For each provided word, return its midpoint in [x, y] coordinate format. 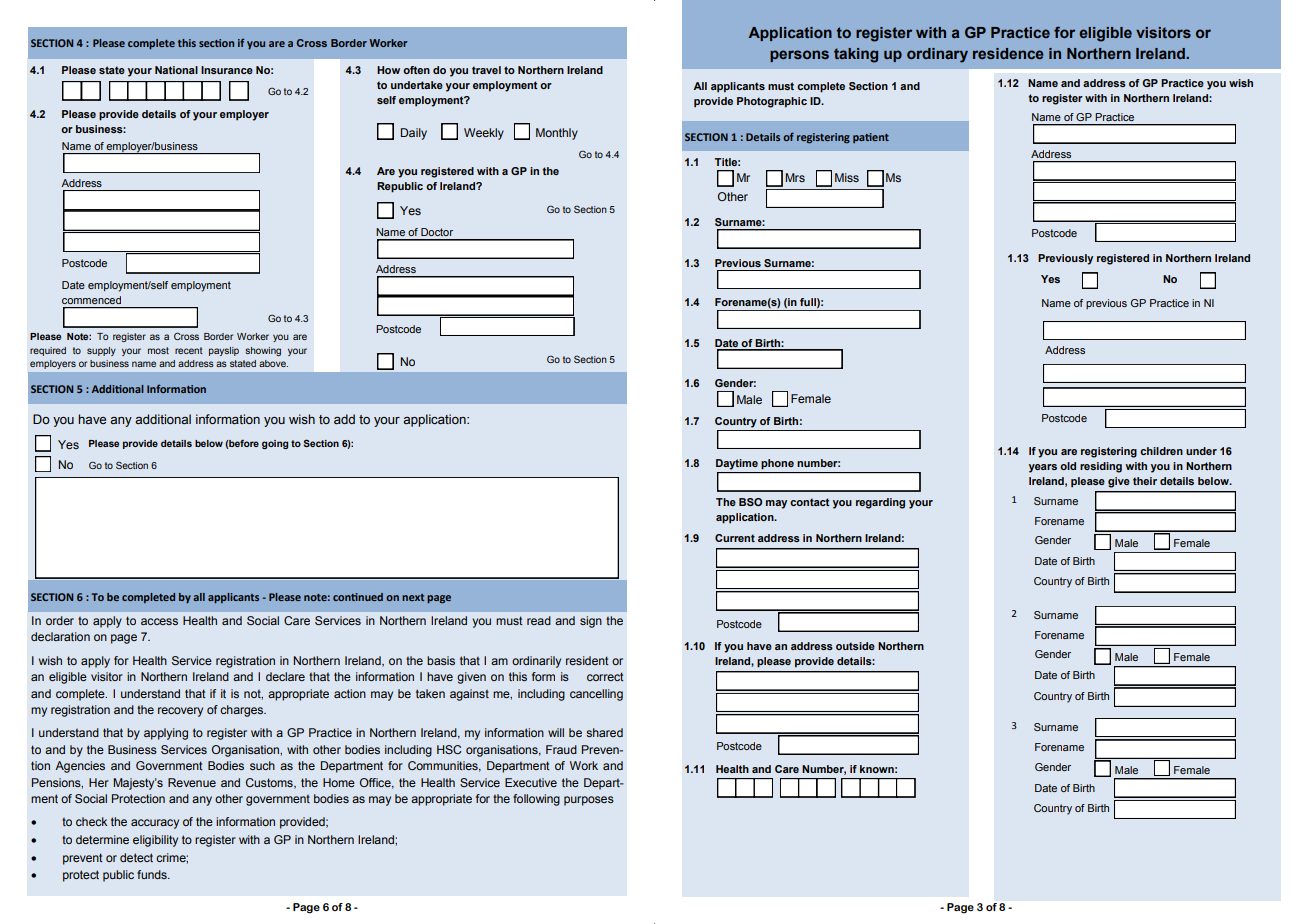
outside [855, 646]
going [275, 444]
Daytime [737, 464]
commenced [91, 300]
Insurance [227, 70]
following [536, 800]
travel [486, 70]
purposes [589, 801]
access [159, 621]
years [1043, 468]
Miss [847, 177]
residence [1008, 53]
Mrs [795, 177]
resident [587, 660]
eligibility [155, 841]
